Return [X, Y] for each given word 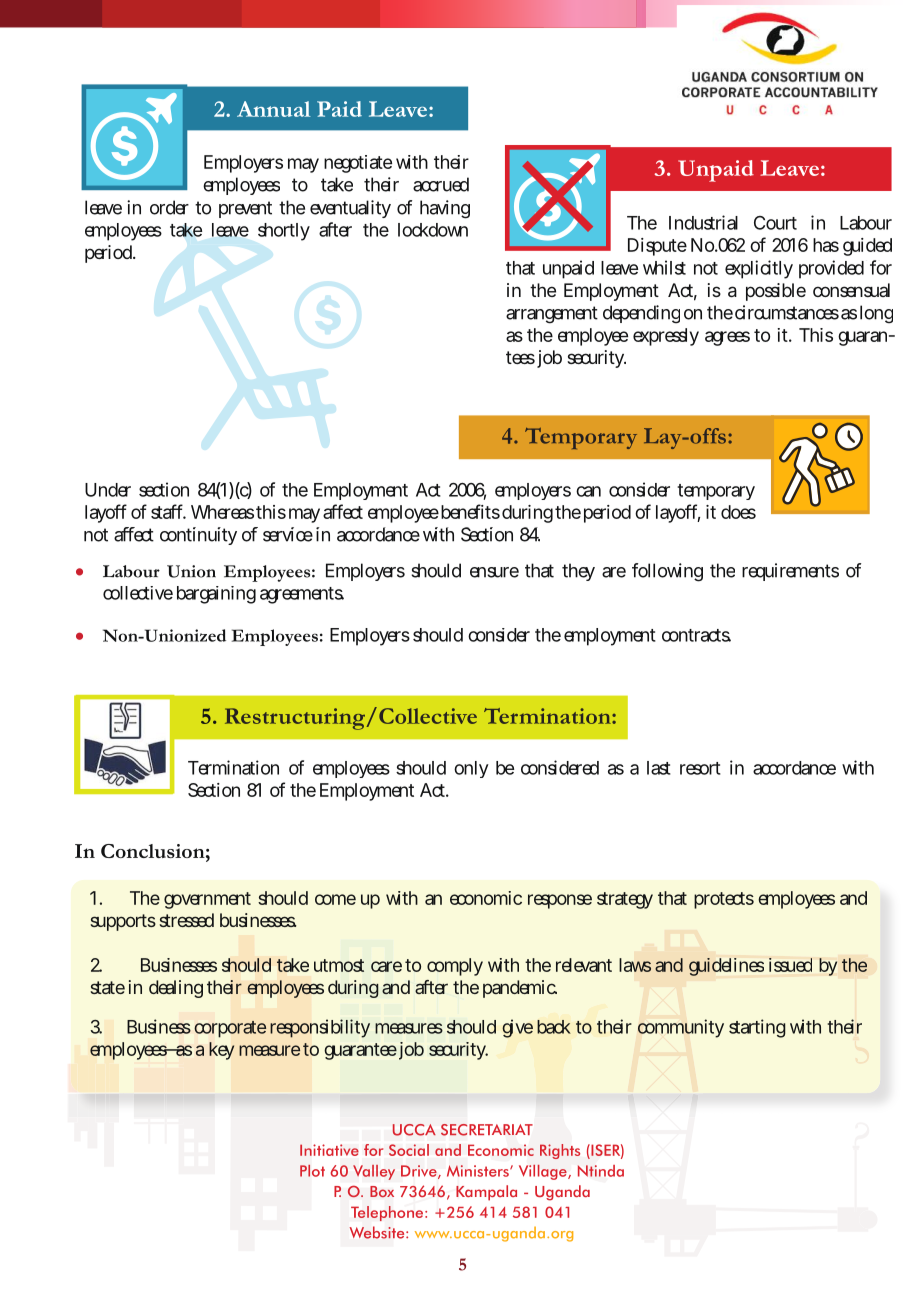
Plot [312, 1170]
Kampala [486, 1193]
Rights [560, 1151]
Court [775, 223]
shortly [284, 232]
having [445, 209]
